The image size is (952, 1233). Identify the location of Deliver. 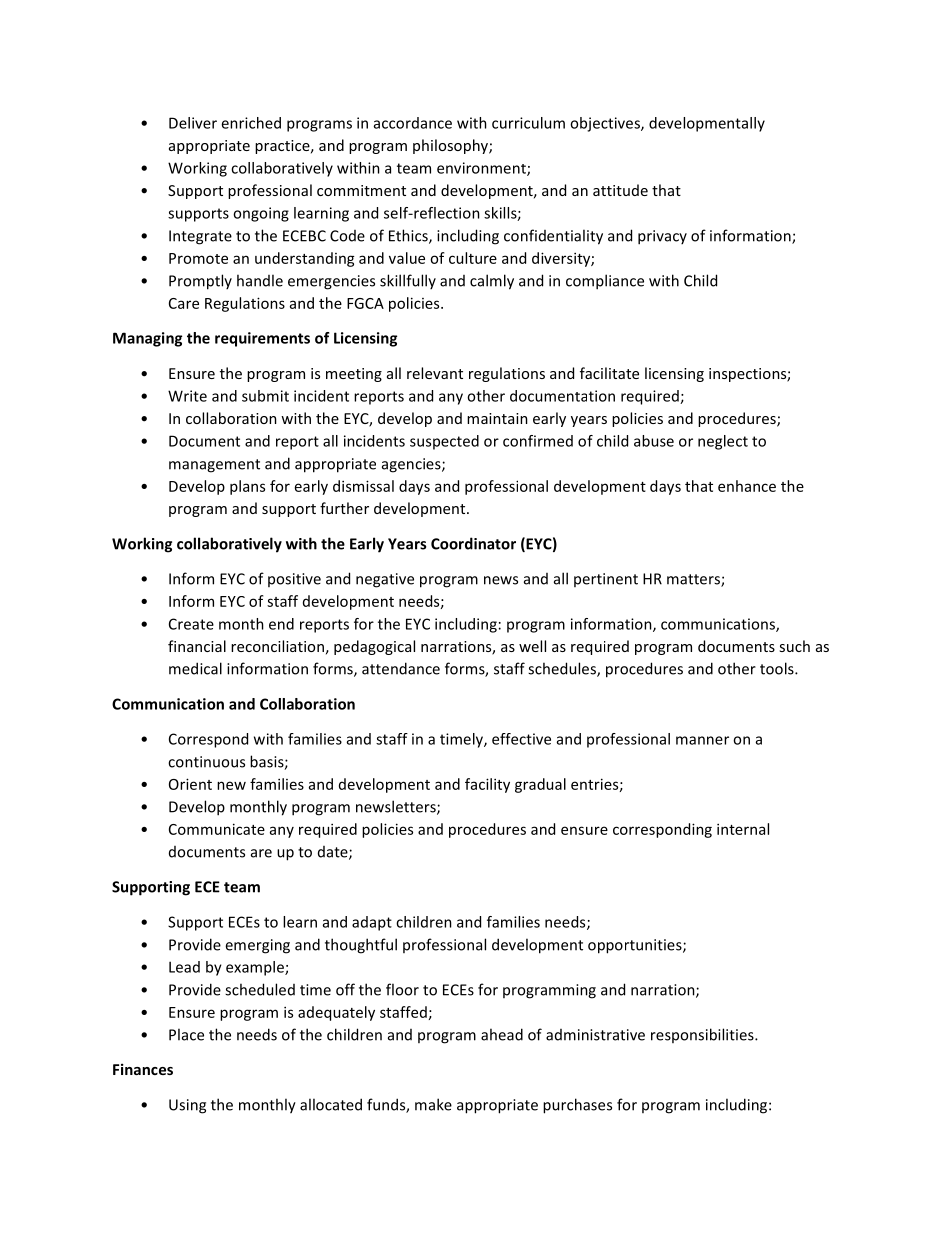
(193, 123).
